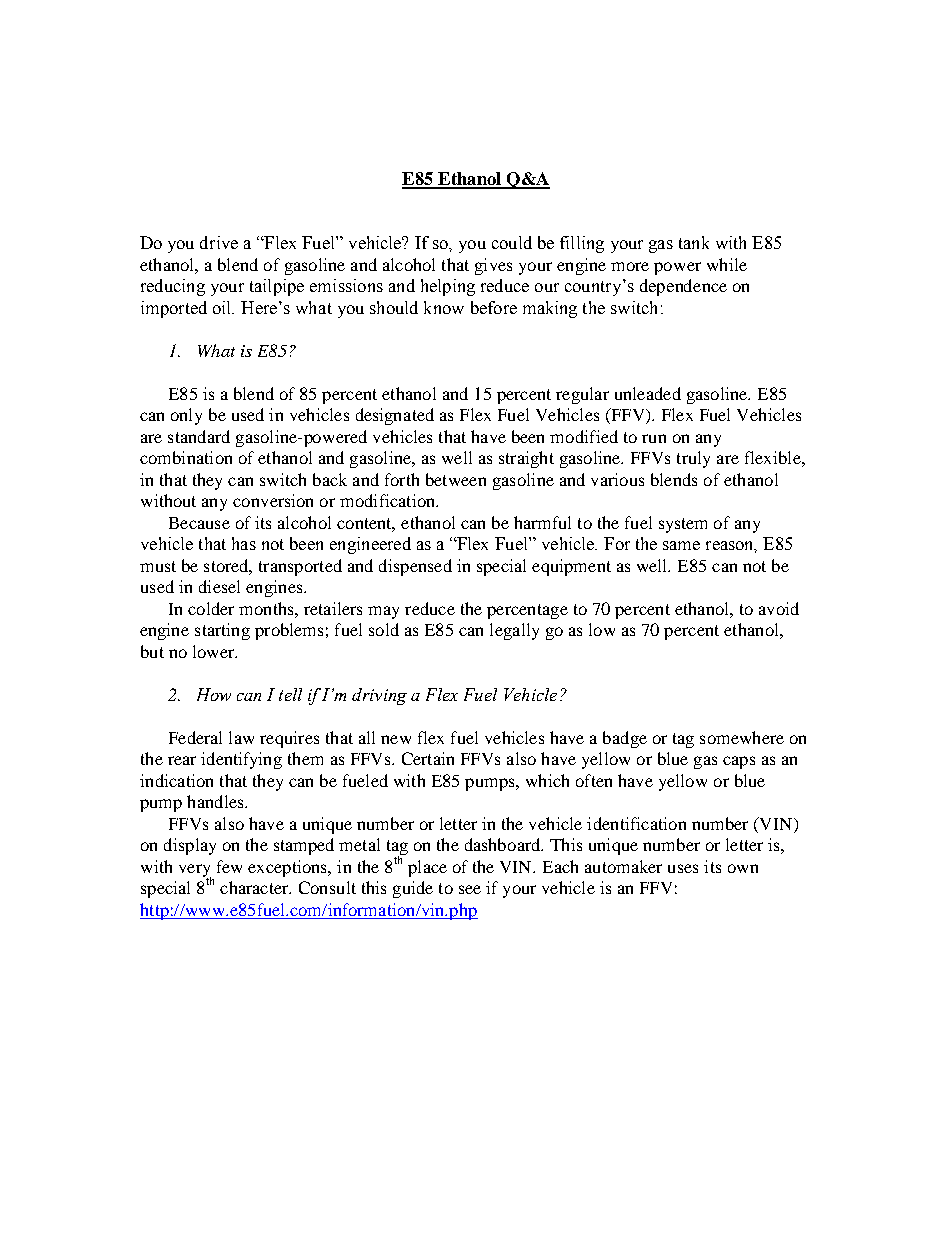 This image has height=1233, width=952. I want to click on gives, so click(493, 266).
